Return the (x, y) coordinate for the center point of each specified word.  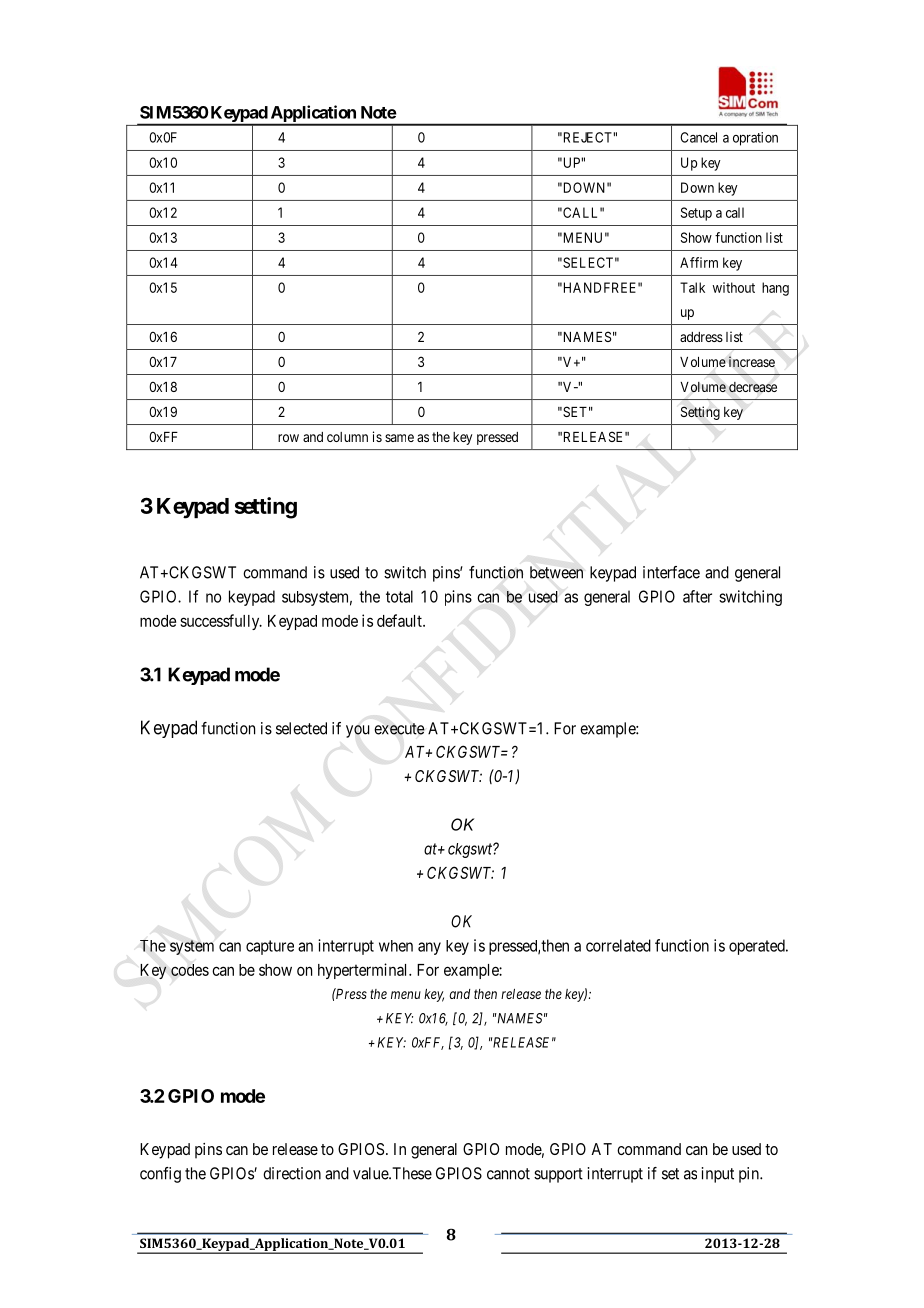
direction (292, 1173)
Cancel (698, 137)
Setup (696, 214)
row (288, 438)
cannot (508, 1174)
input (718, 1175)
